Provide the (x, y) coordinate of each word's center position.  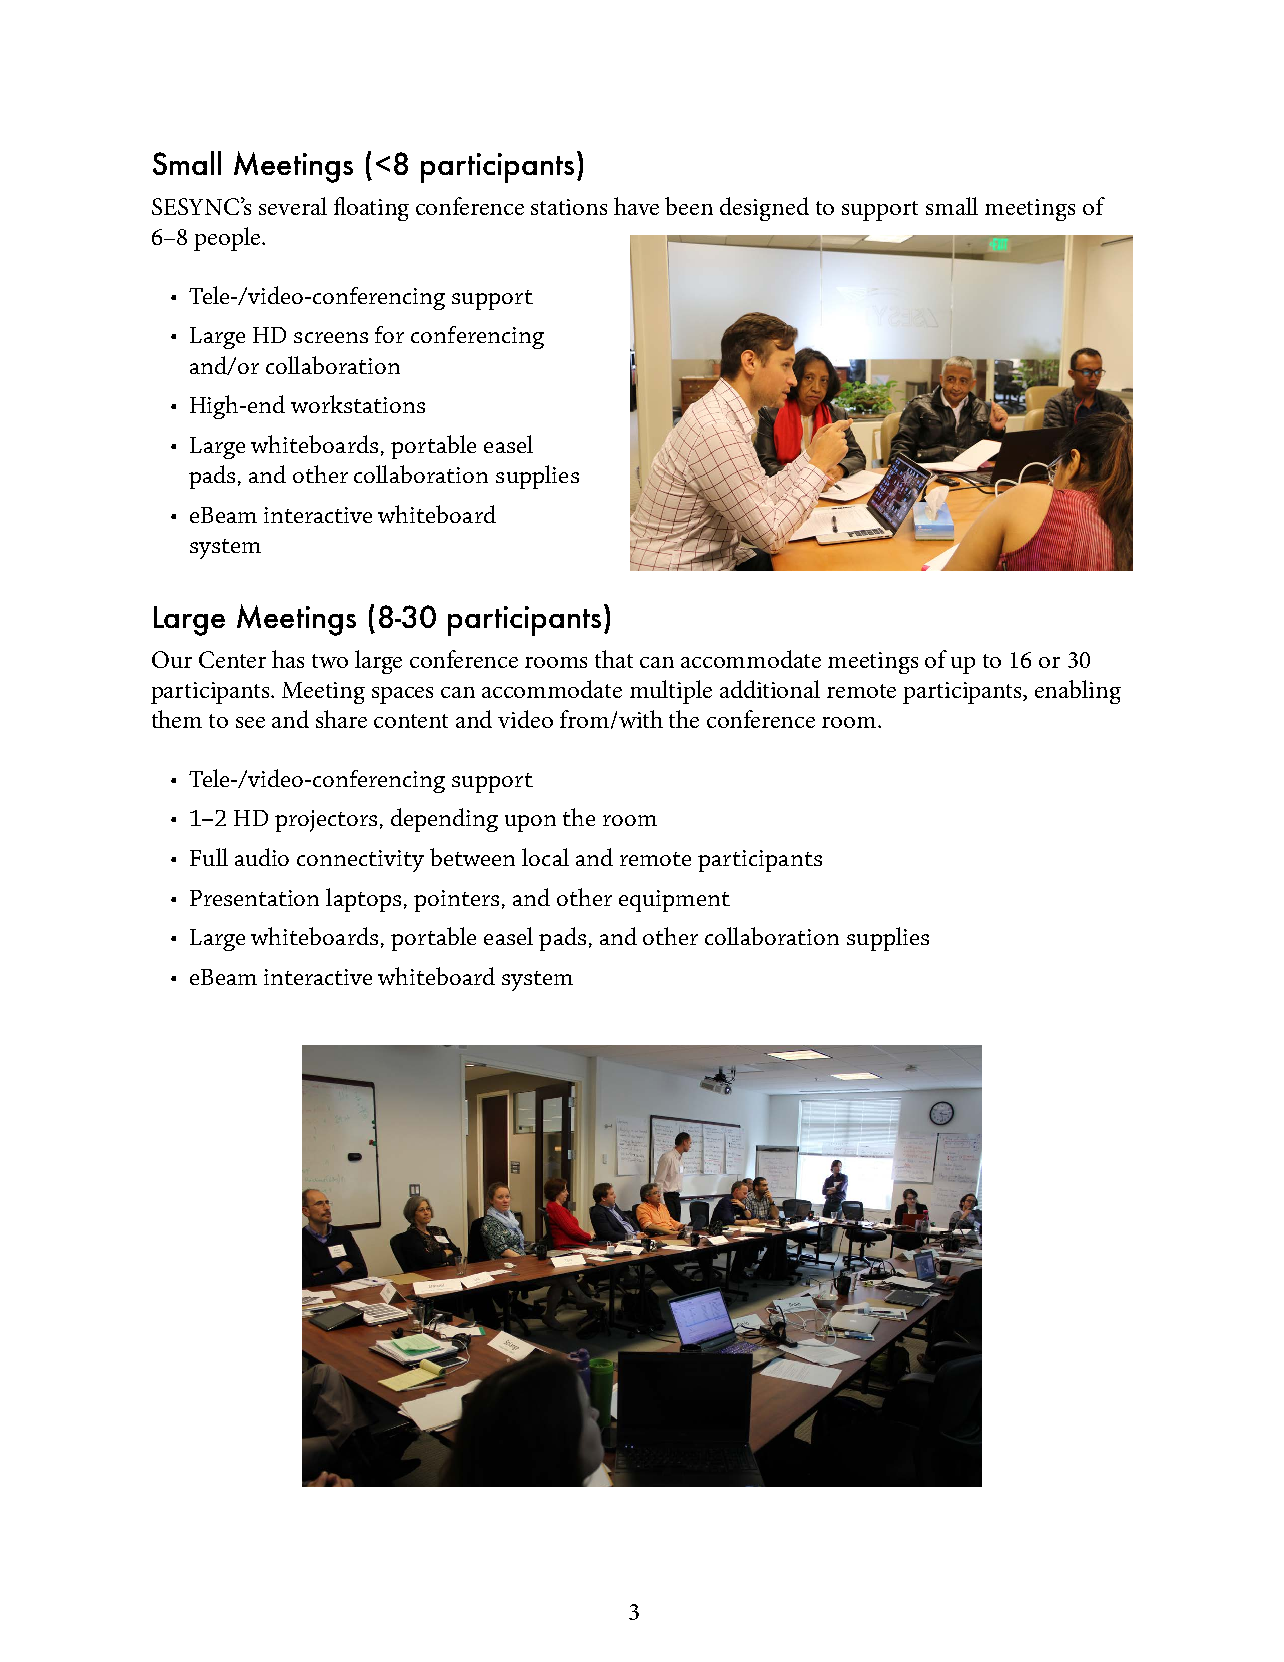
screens (331, 337)
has (288, 659)
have (636, 206)
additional (770, 689)
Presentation (254, 898)
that (614, 659)
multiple (671, 692)
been (689, 206)
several (293, 206)
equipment (674, 901)
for (389, 334)
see (250, 722)
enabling (1078, 692)
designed (764, 209)
